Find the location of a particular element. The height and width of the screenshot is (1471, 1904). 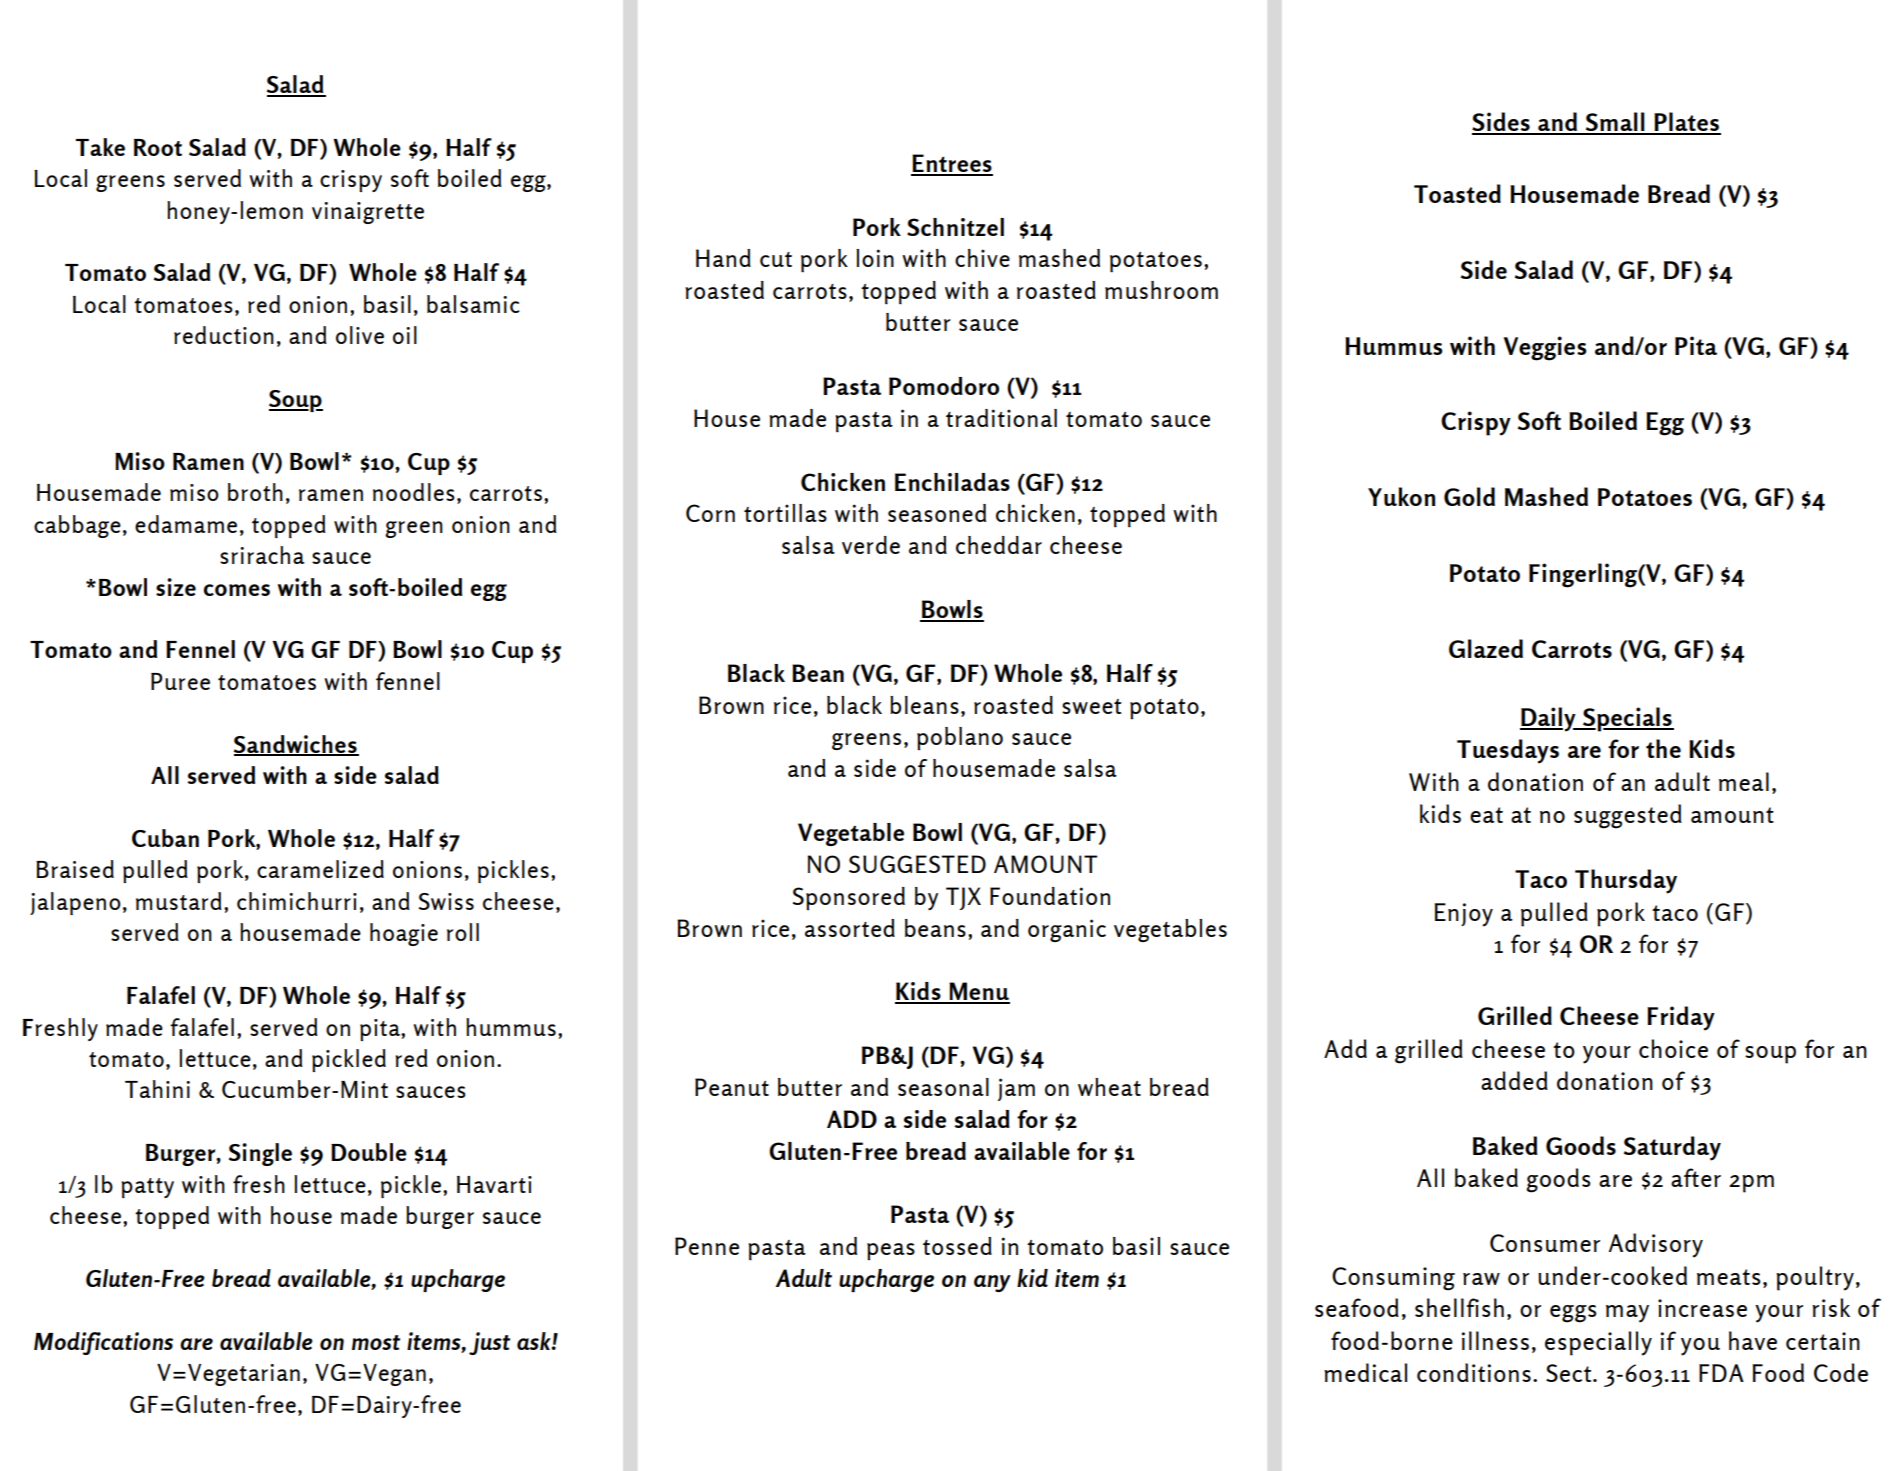

poblano is located at coordinates (960, 738).
